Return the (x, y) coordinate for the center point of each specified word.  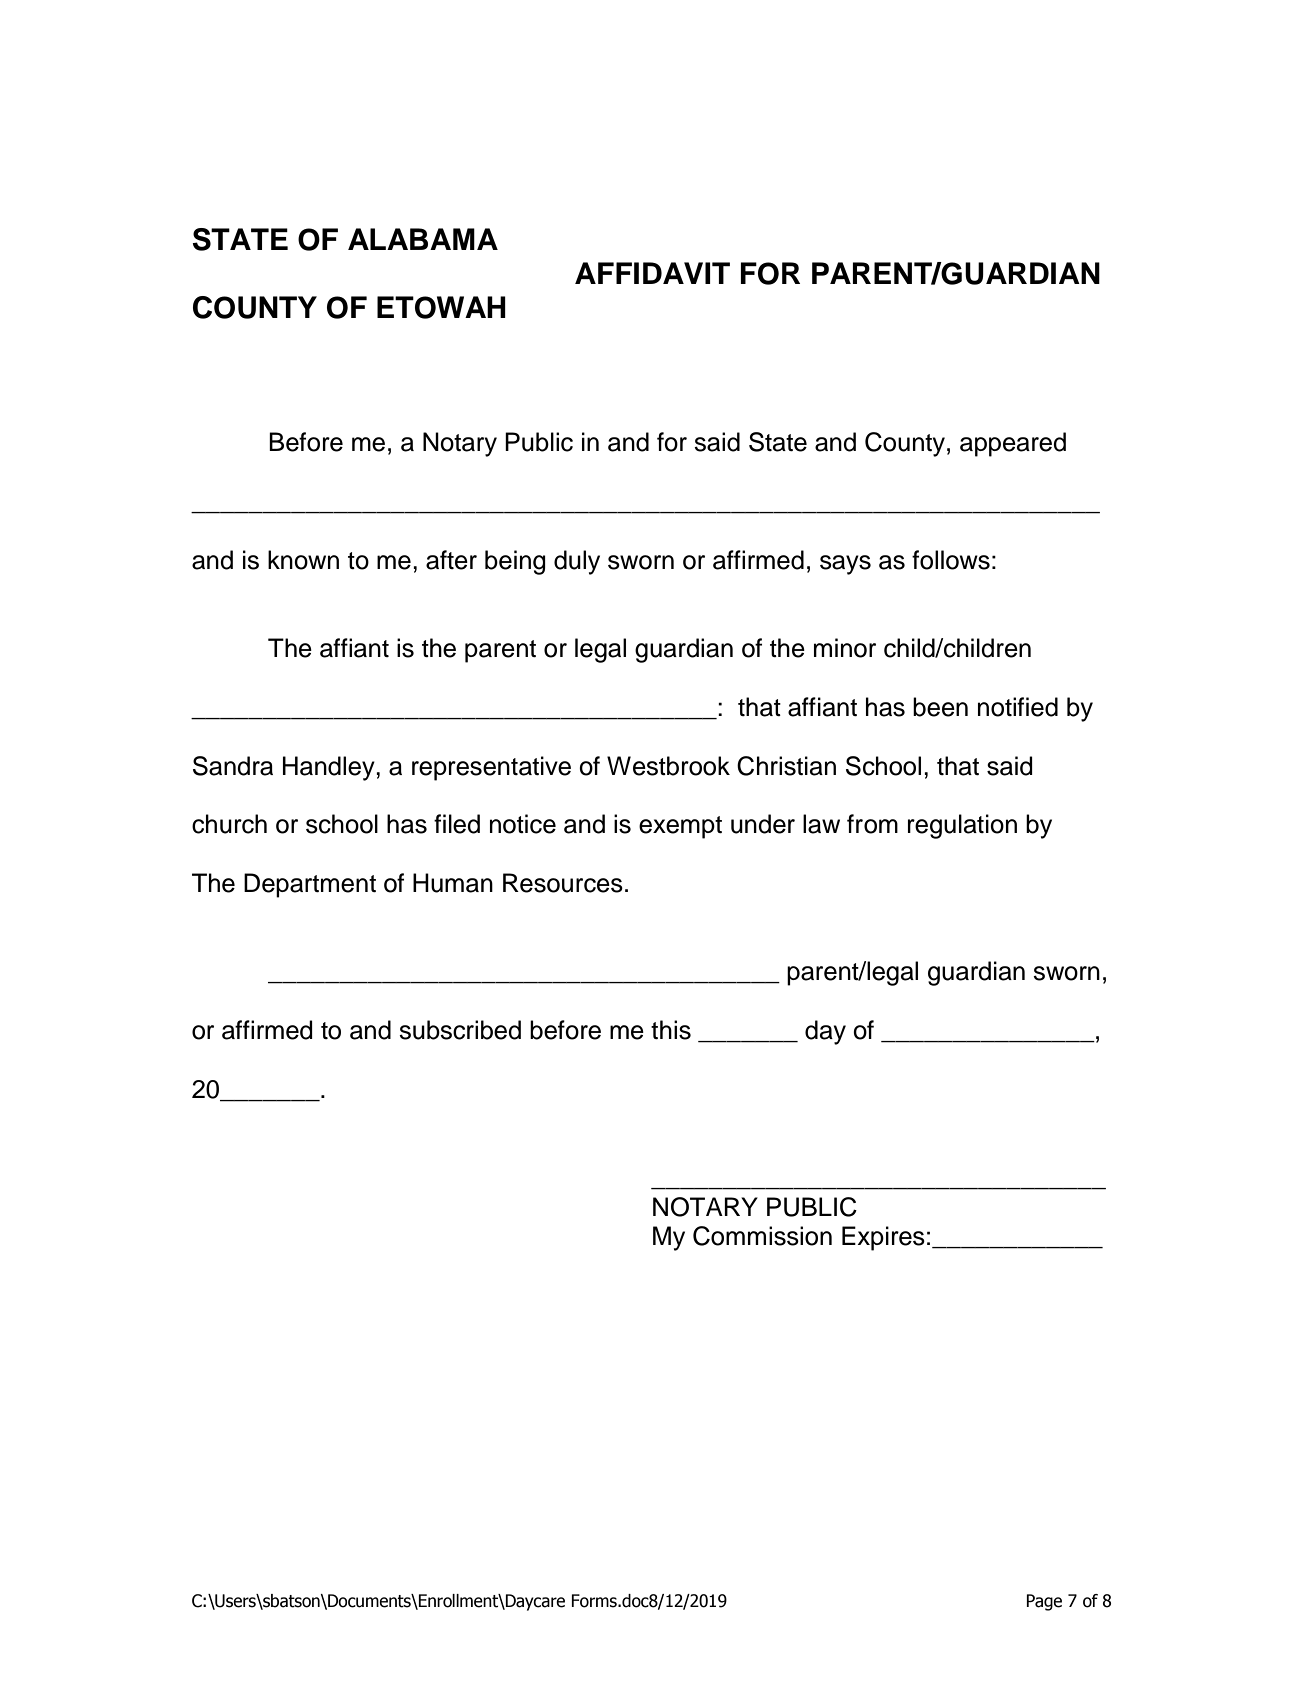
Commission (762, 1236)
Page (1044, 1602)
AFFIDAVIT (652, 273)
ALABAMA (423, 239)
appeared (1013, 444)
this (671, 1030)
